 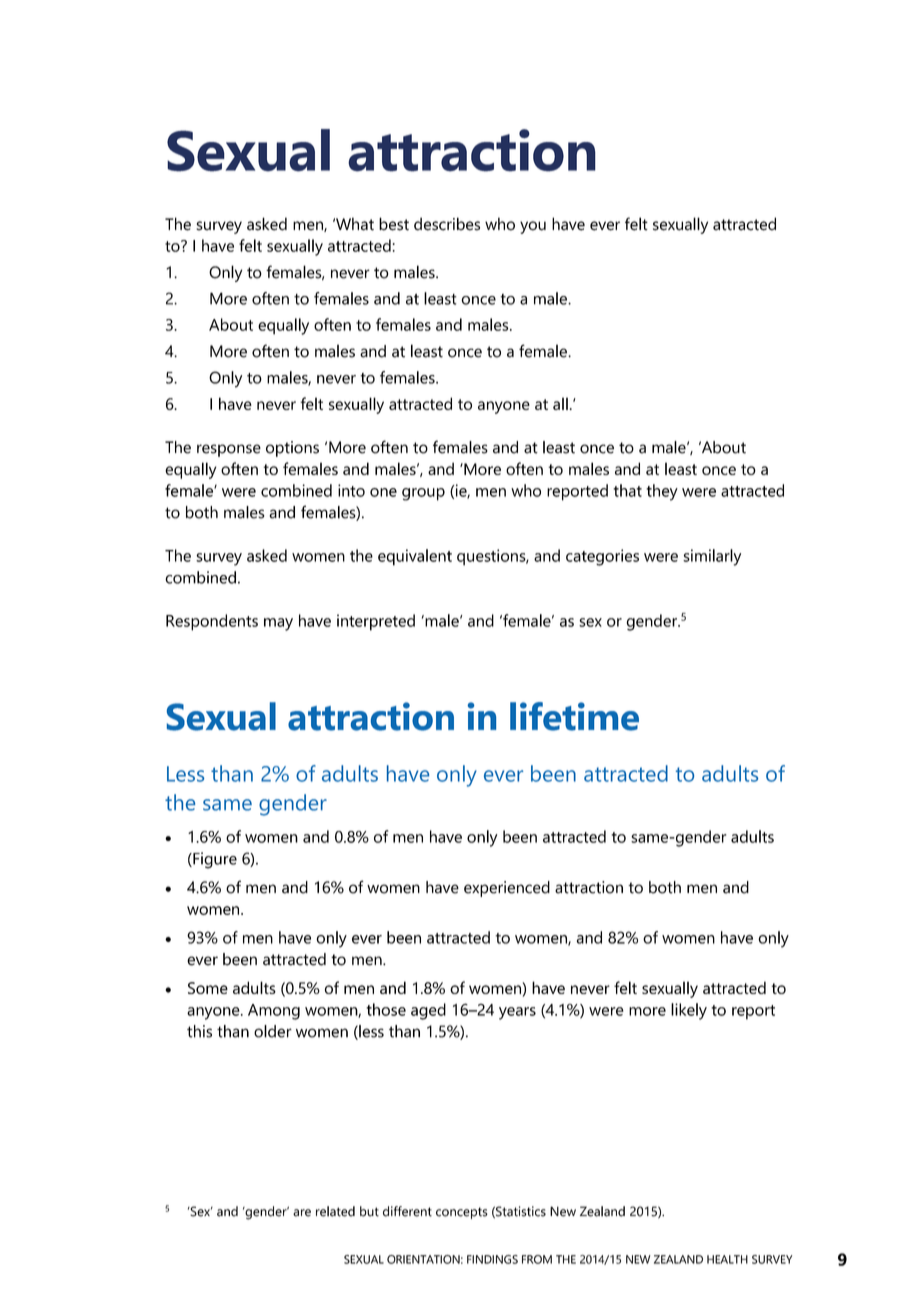 I want to click on Figure, so click(x=214, y=860).
